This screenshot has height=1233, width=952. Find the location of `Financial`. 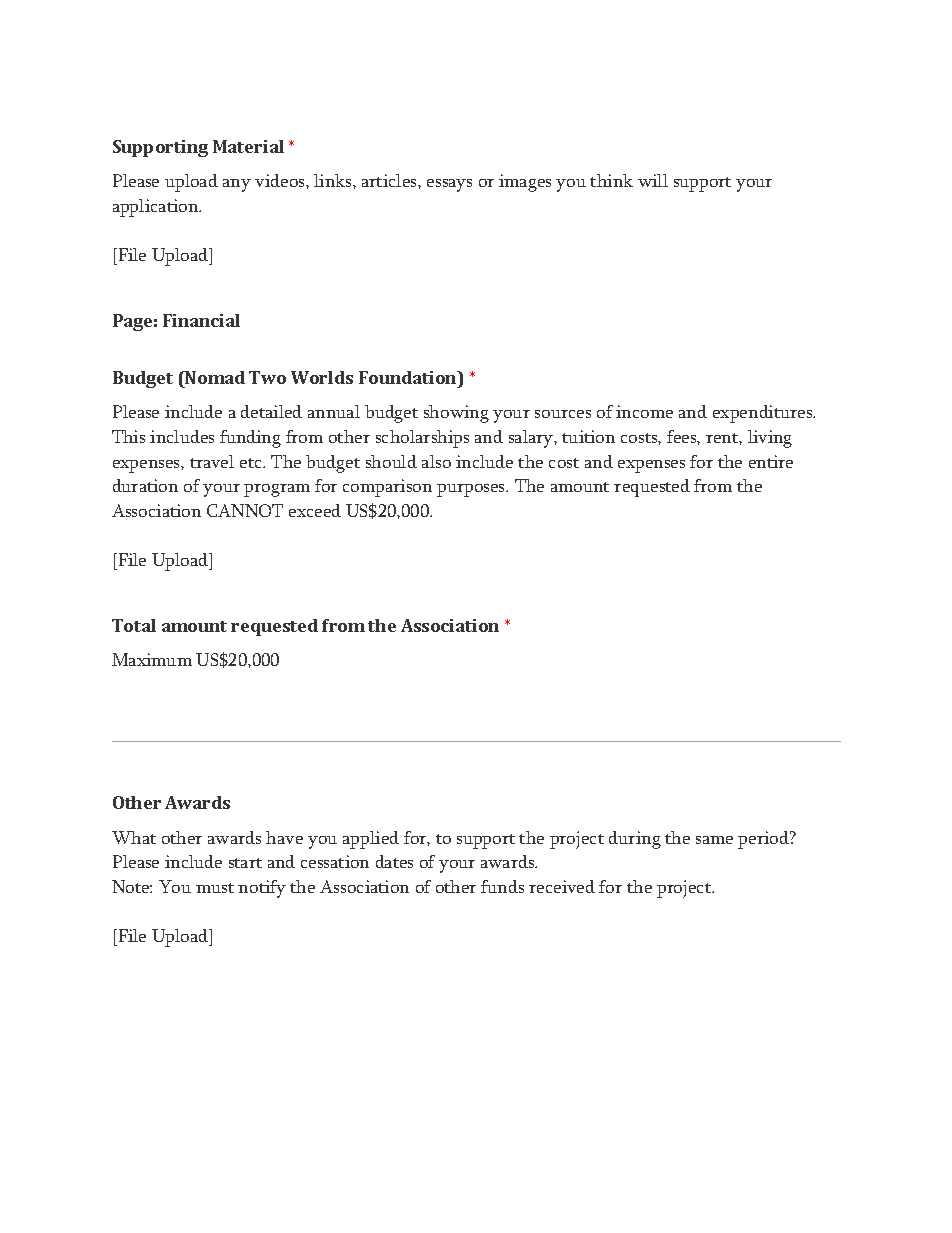

Financial is located at coordinates (201, 320).
